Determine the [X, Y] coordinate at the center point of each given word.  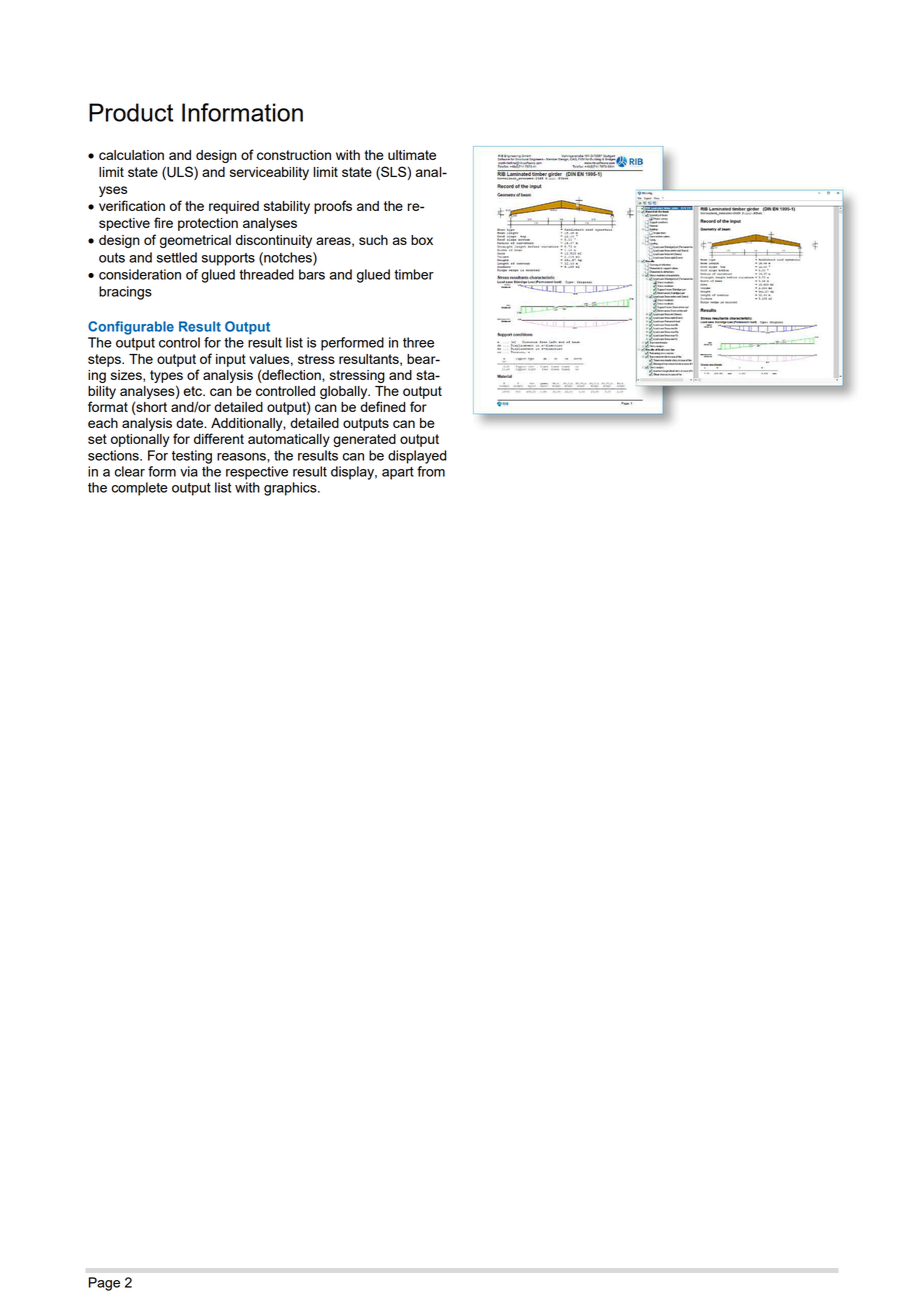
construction [294, 155]
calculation [131, 155]
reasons [242, 457]
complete [140, 489]
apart [398, 473]
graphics [291, 489]
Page [104, 1284]
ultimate [412, 155]
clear [130, 471]
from [431, 471]
